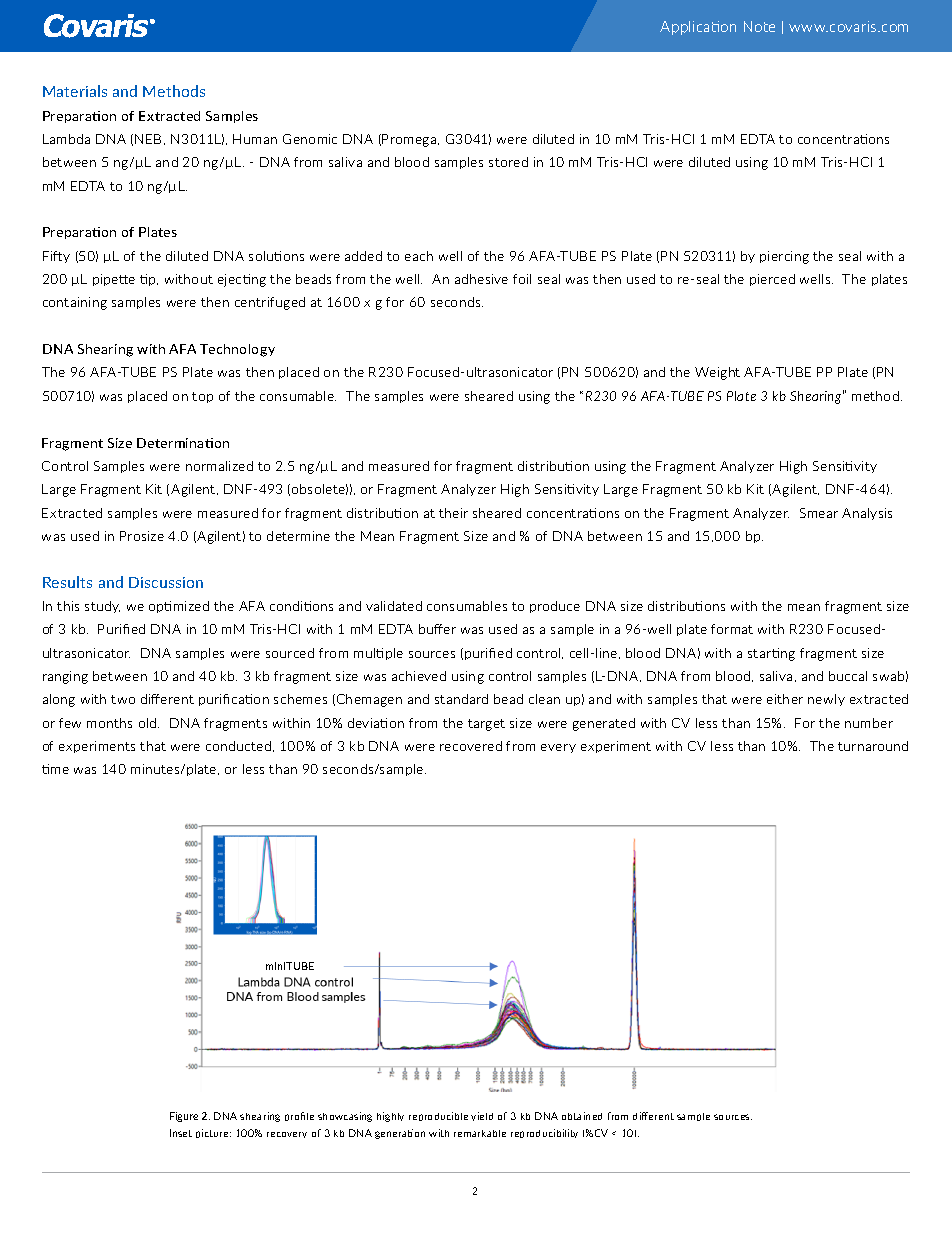 This screenshot has width=952, height=1233. What do you see at coordinates (114, 280) in the screenshot?
I see `pipette` at bounding box center [114, 280].
